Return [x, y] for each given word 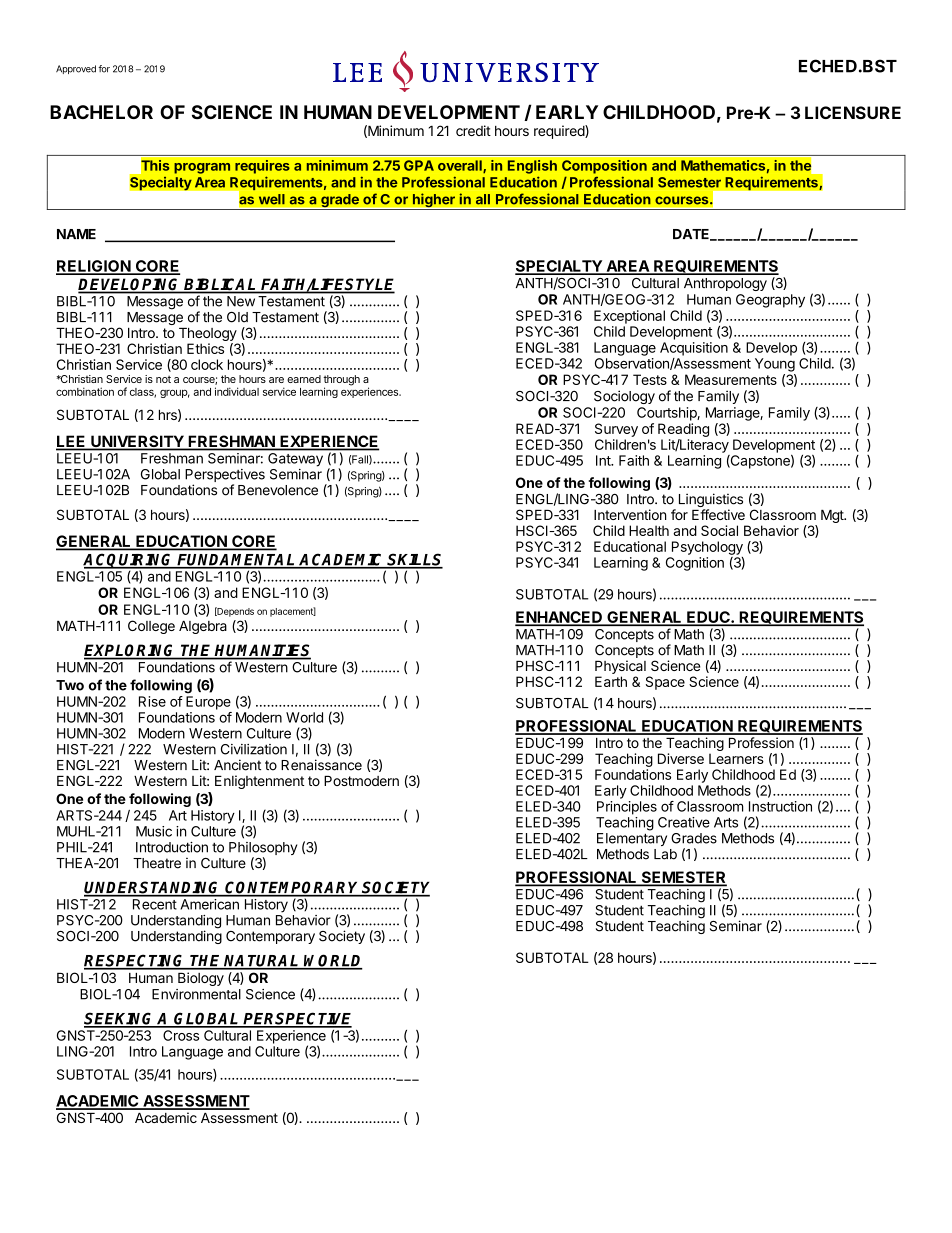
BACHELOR [101, 112]
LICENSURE [853, 112]
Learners [736, 758]
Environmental [196, 994]
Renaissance [321, 765]
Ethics [205, 348]
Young [775, 365]
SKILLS [414, 560]
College [151, 627]
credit [473, 130]
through [341, 381]
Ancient [237, 765]
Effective [718, 514]
